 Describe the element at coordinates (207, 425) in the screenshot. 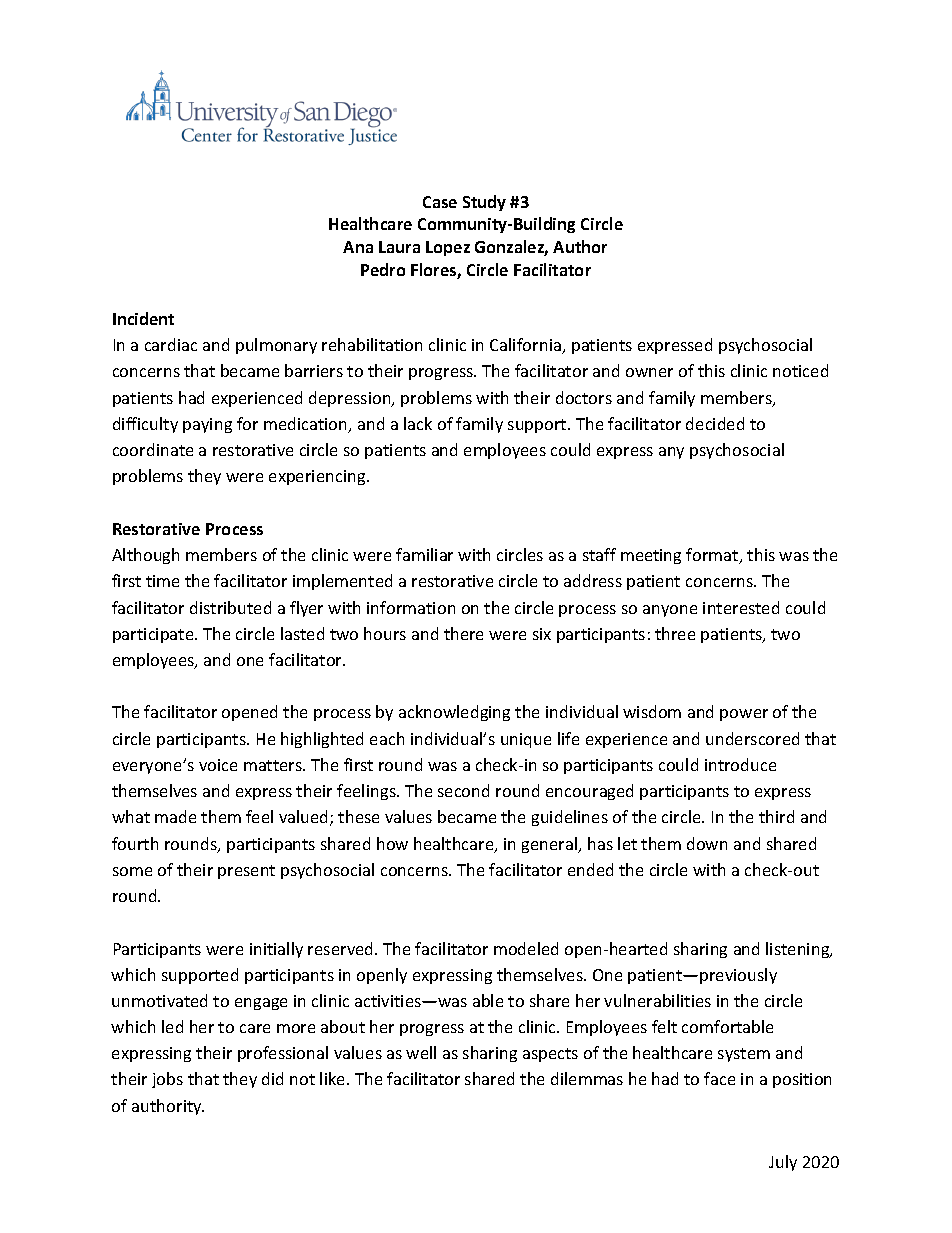

I see `paying` at that location.
